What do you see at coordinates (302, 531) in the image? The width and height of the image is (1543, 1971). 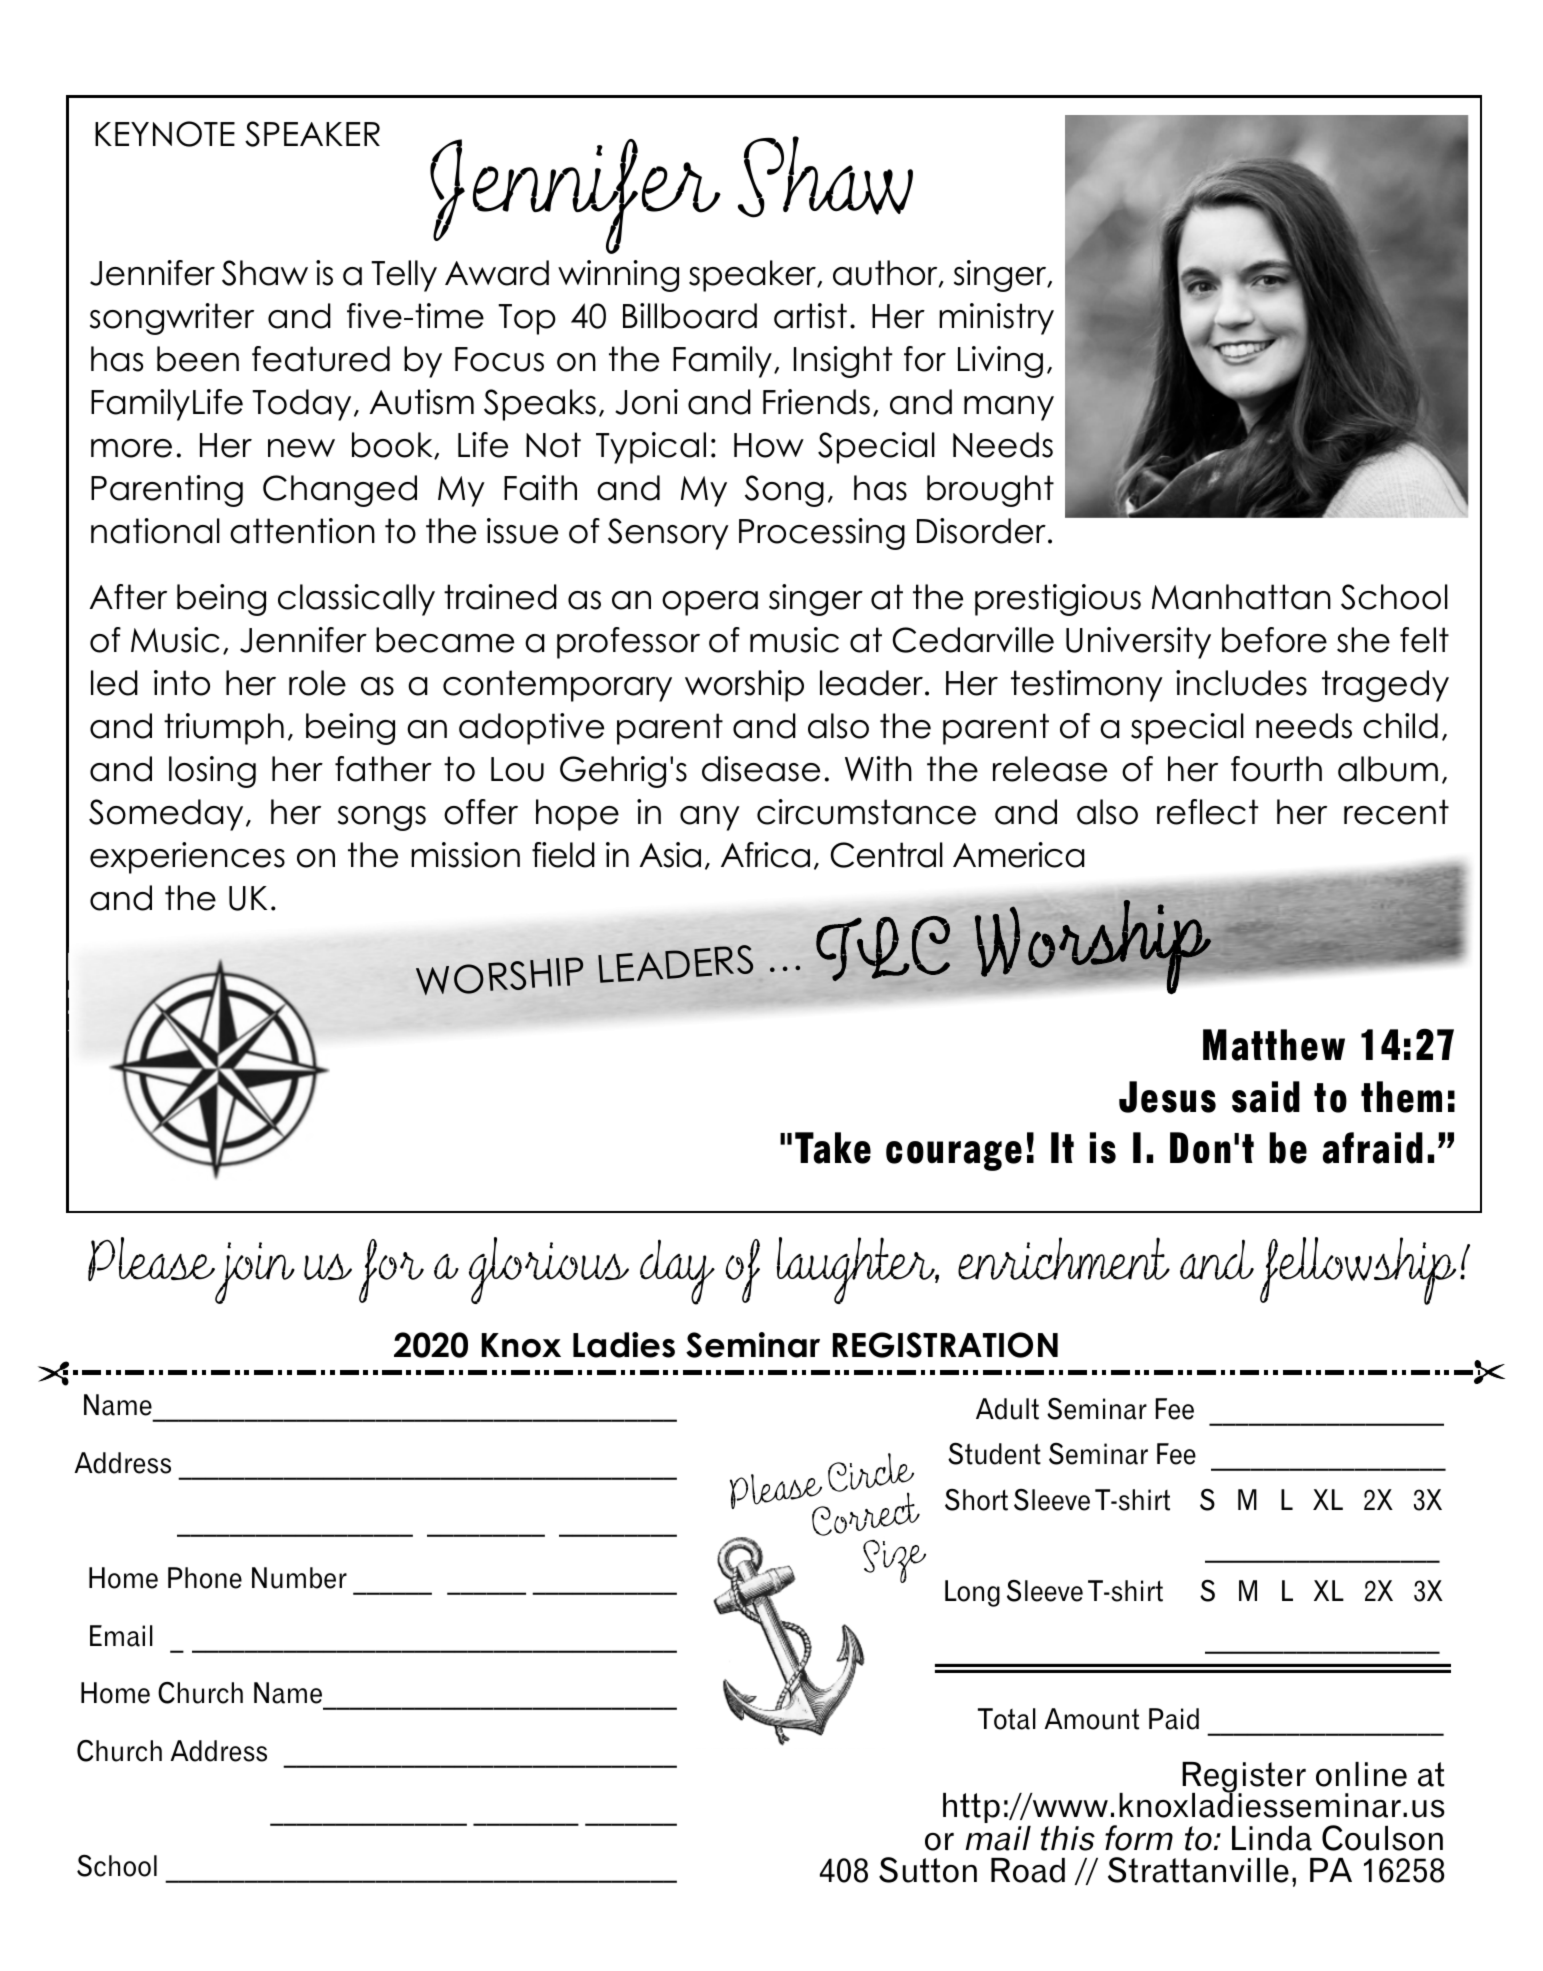 I see `attention` at bounding box center [302, 531].
